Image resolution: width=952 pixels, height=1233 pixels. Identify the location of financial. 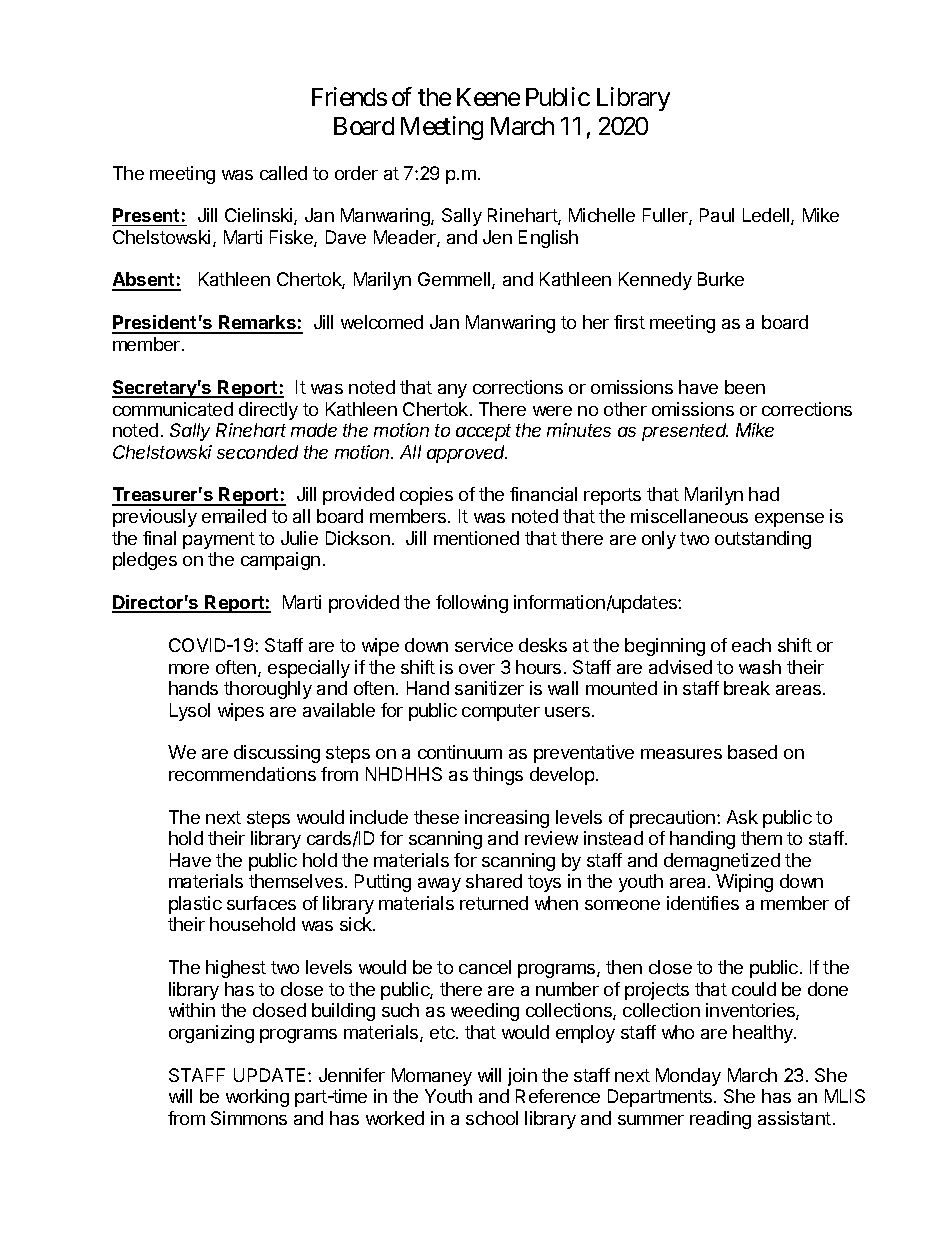
(543, 494).
